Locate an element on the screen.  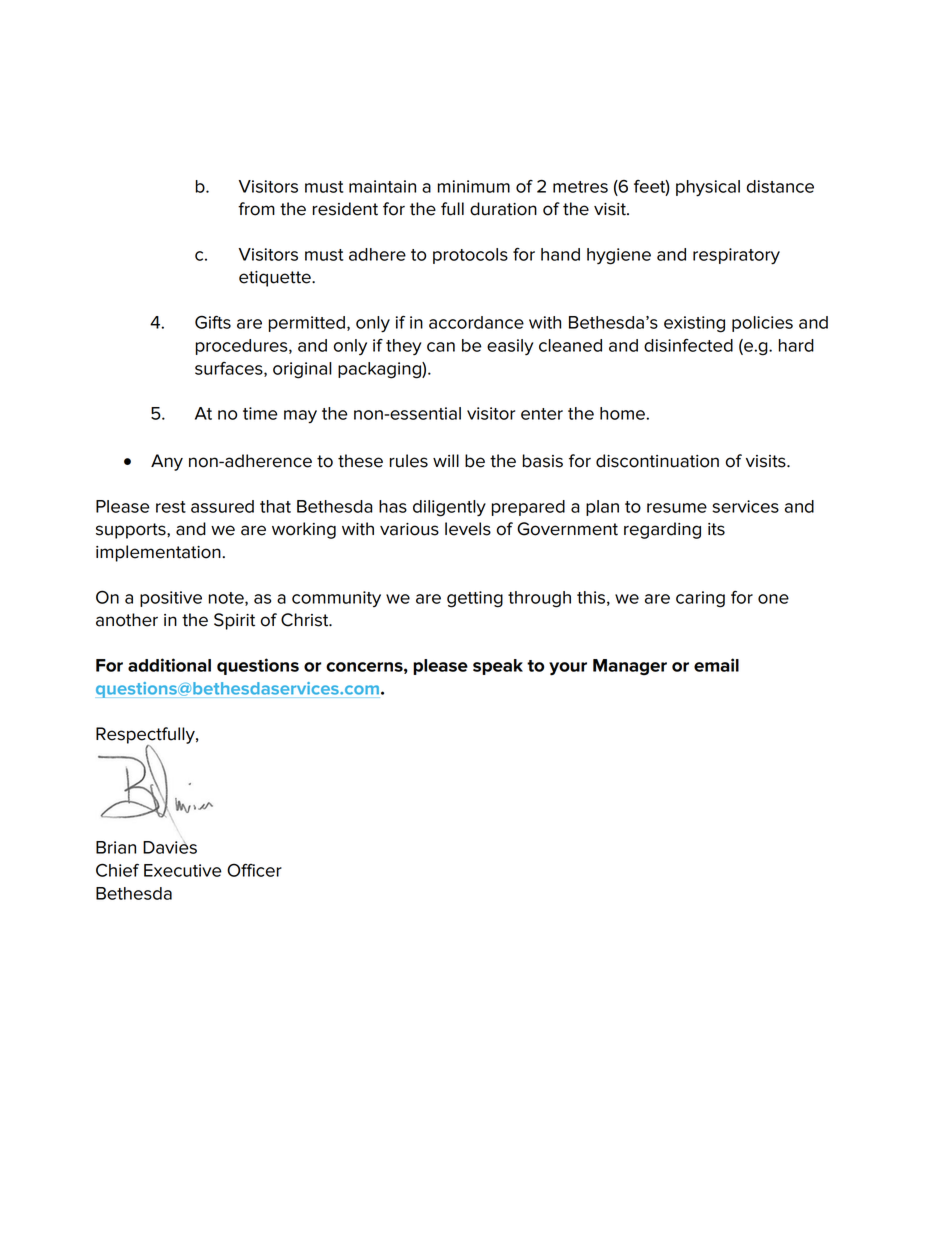
will is located at coordinates (446, 460).
